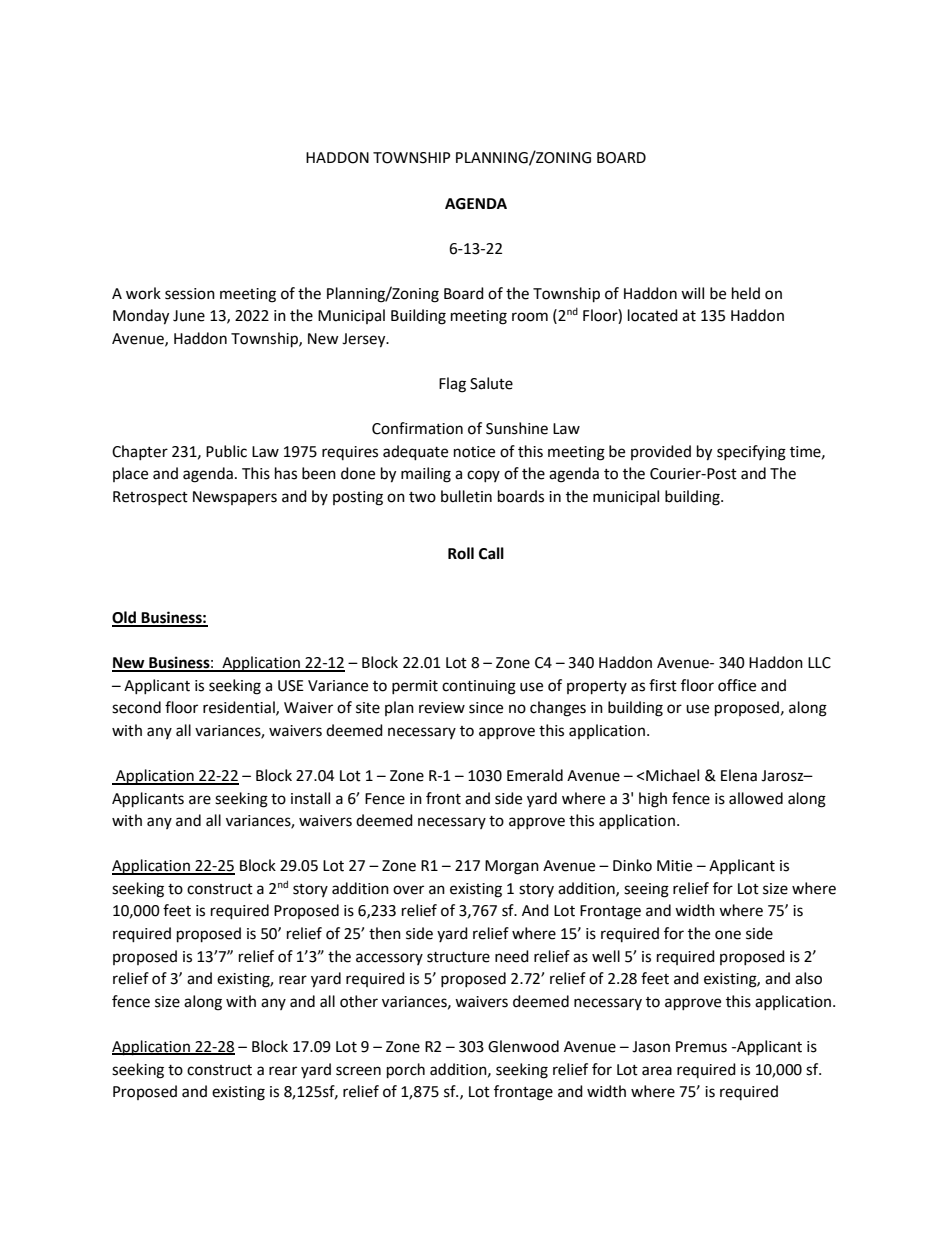  Describe the element at coordinates (530, 317) in the image. I see `room` at that location.
